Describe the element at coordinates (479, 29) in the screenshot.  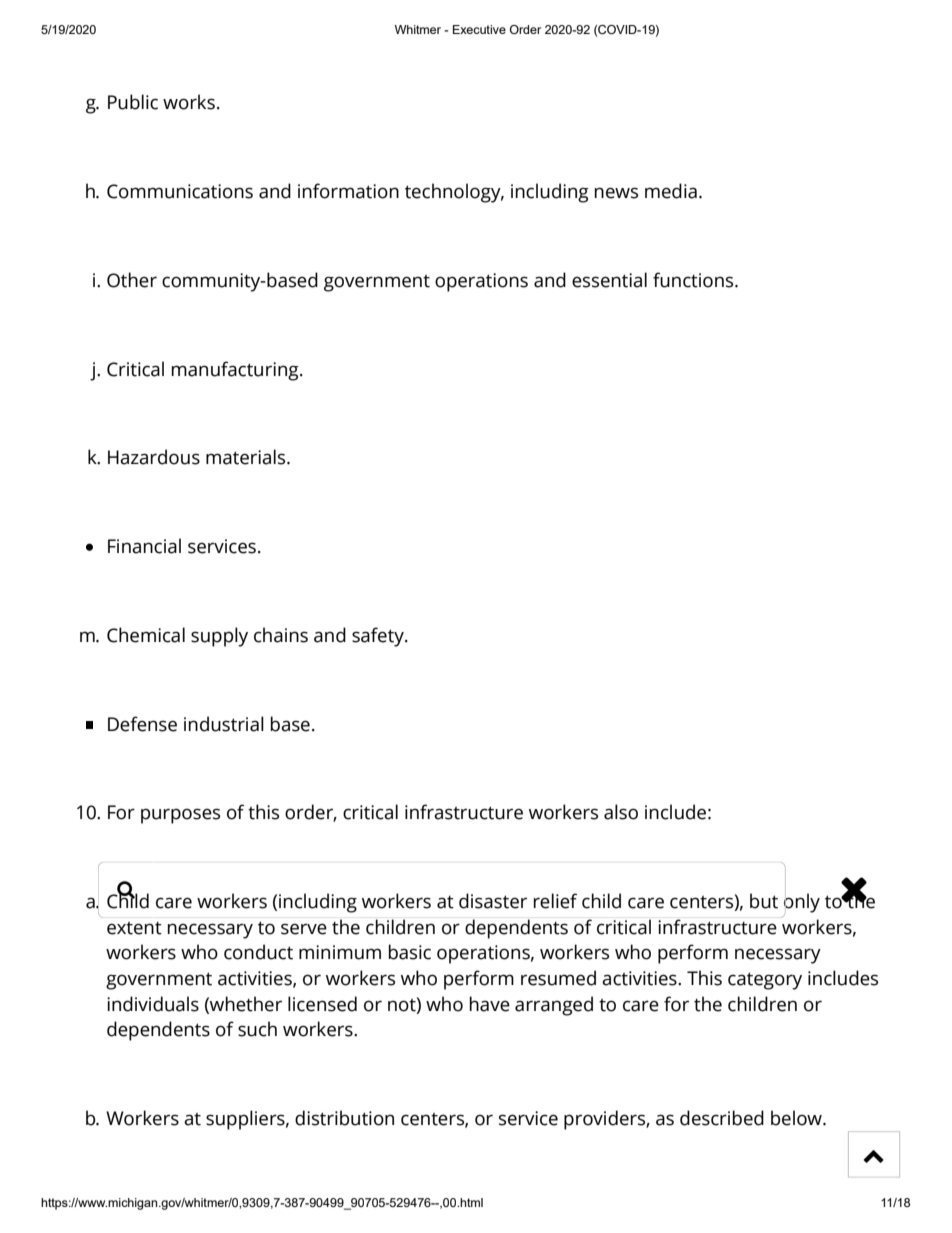
I see `Executive` at that location.
